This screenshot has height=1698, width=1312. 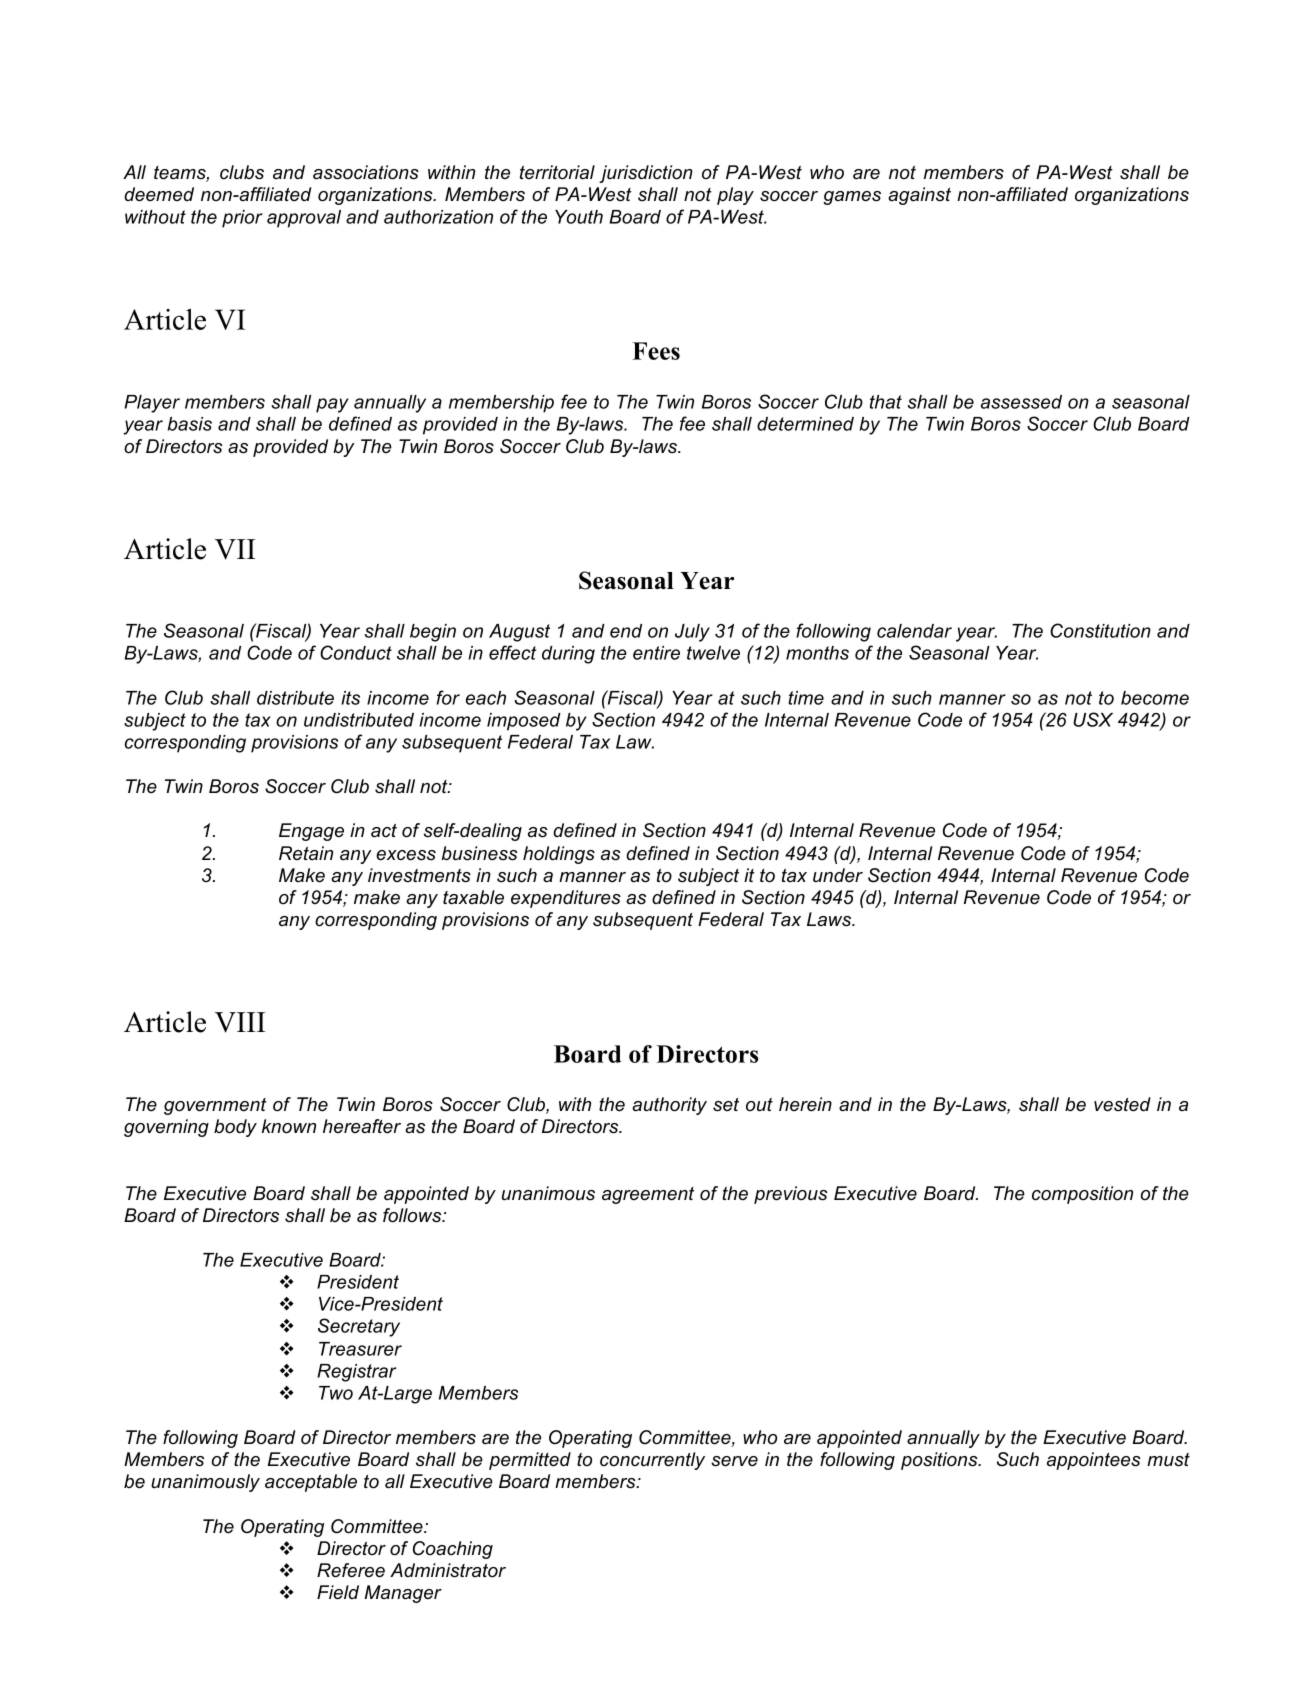 I want to click on Conduct, so click(x=356, y=652).
